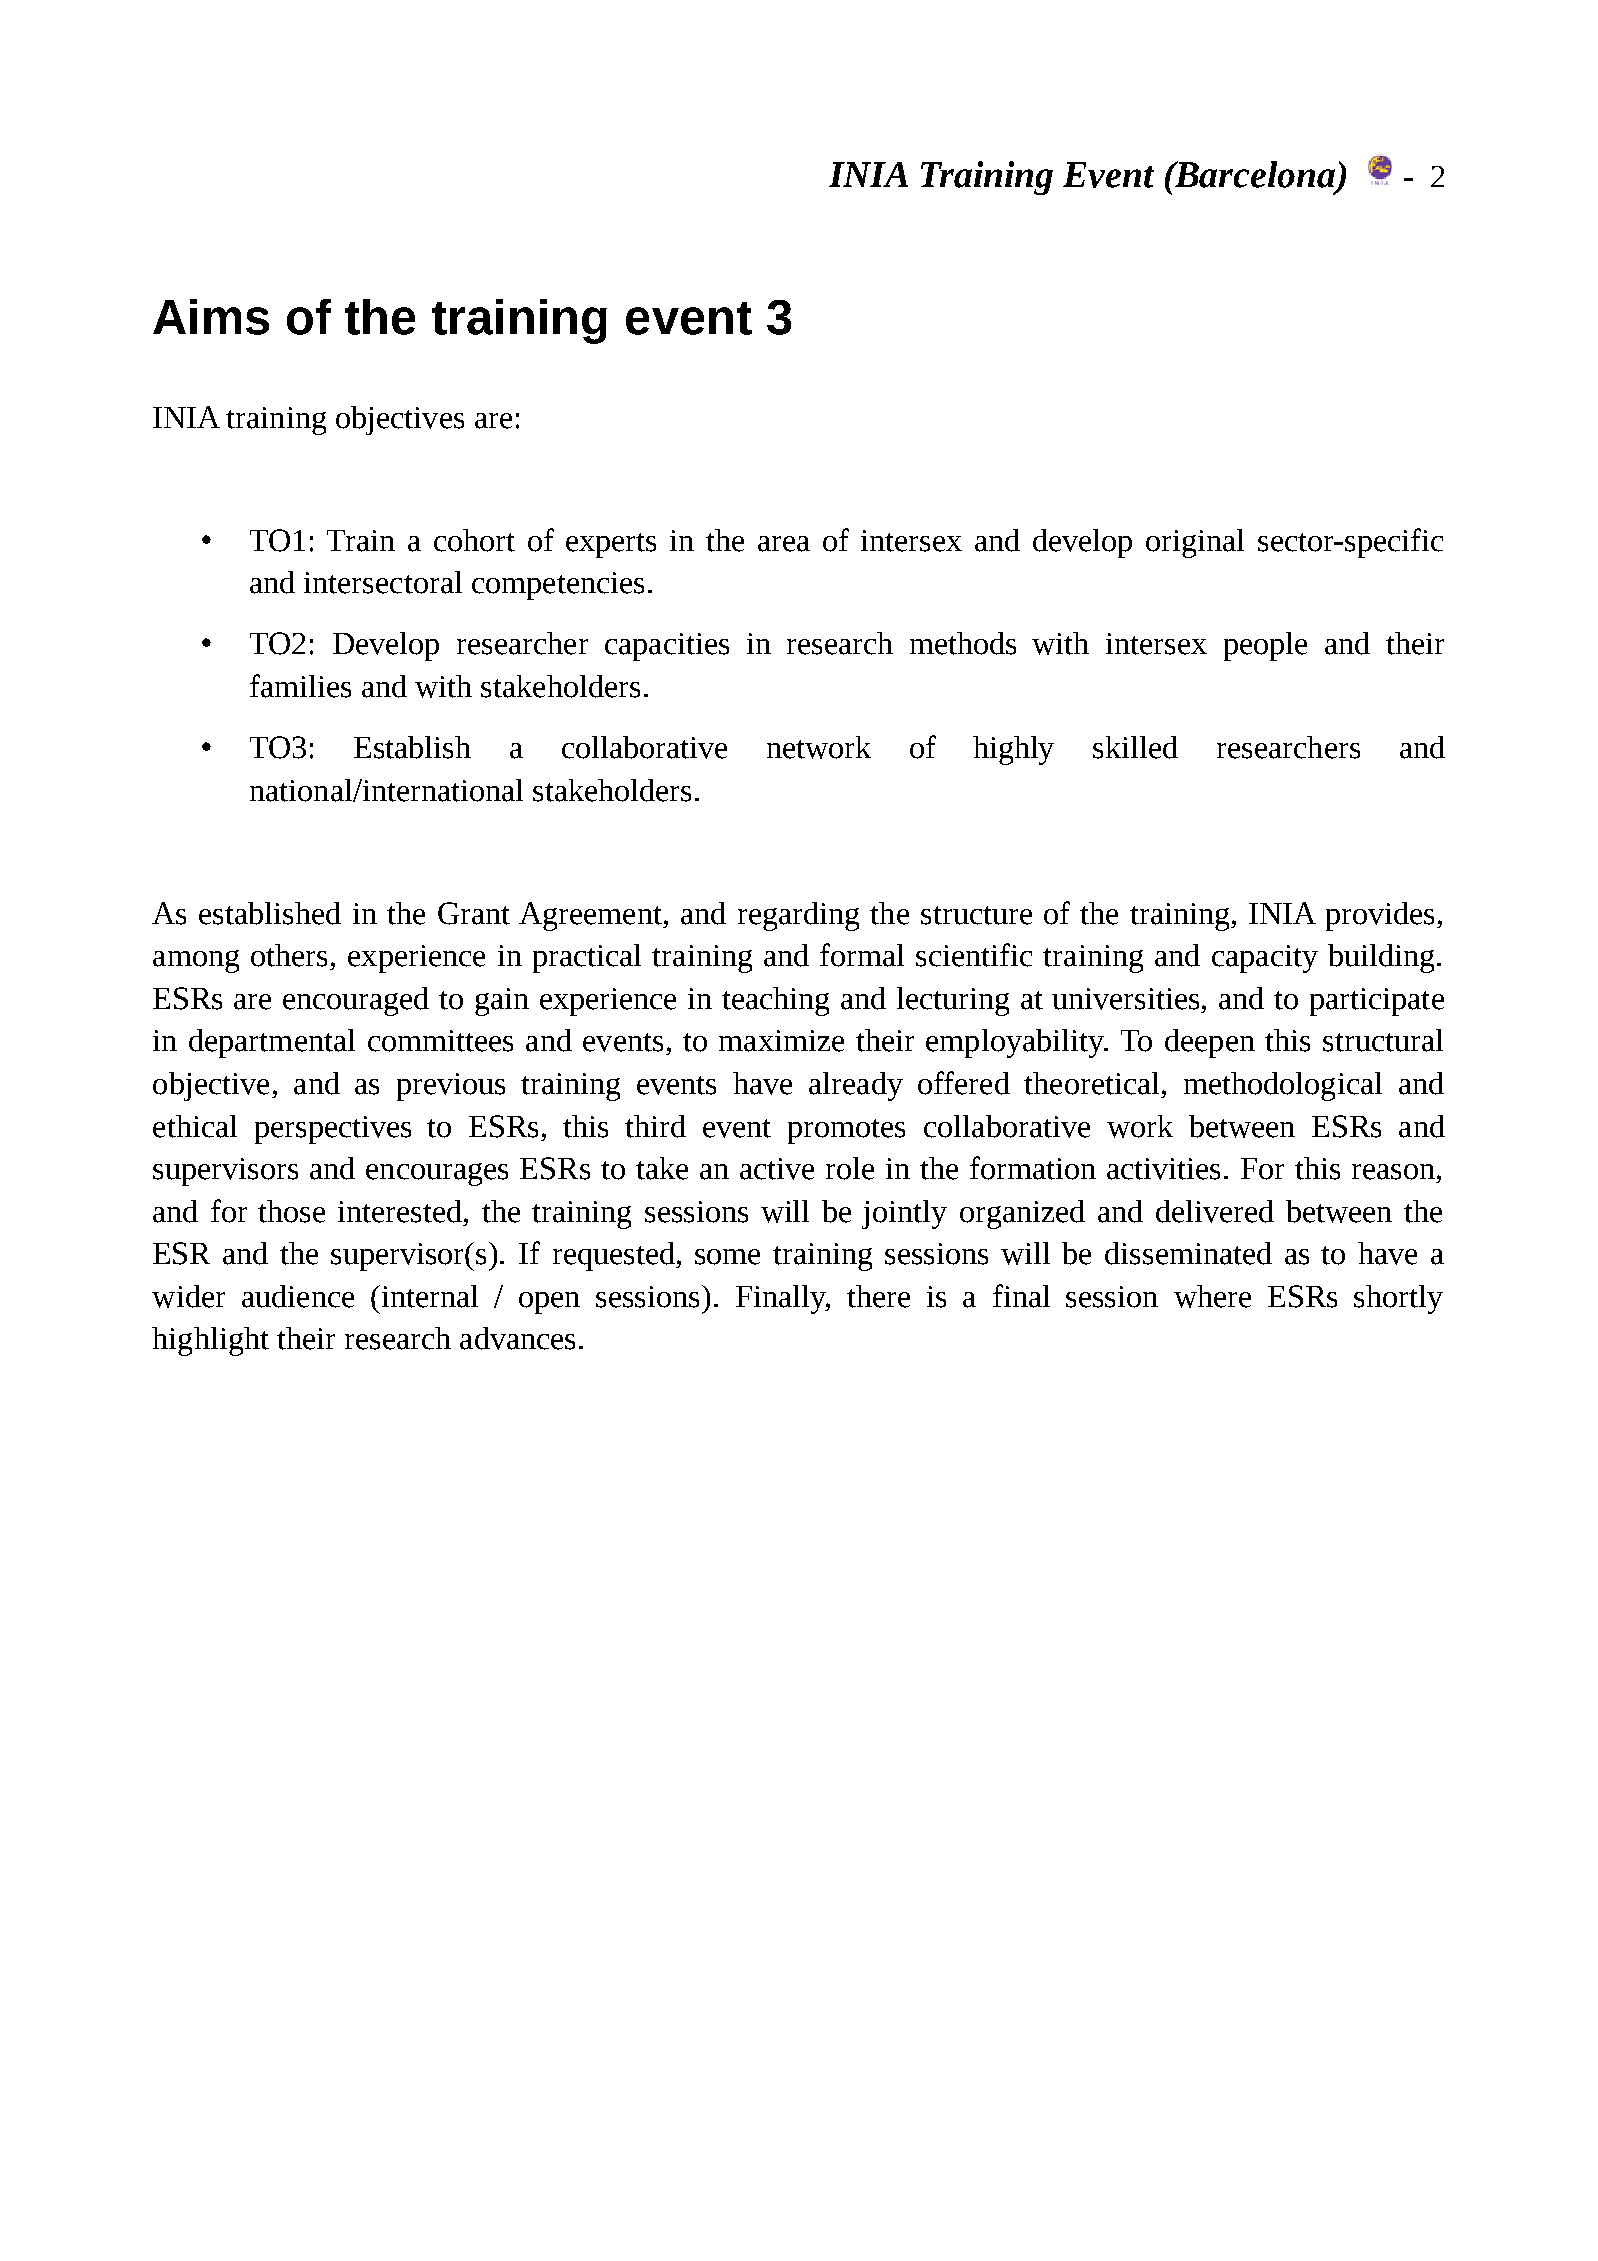  Describe the element at coordinates (1265, 959) in the document. I see `capacity` at that location.
